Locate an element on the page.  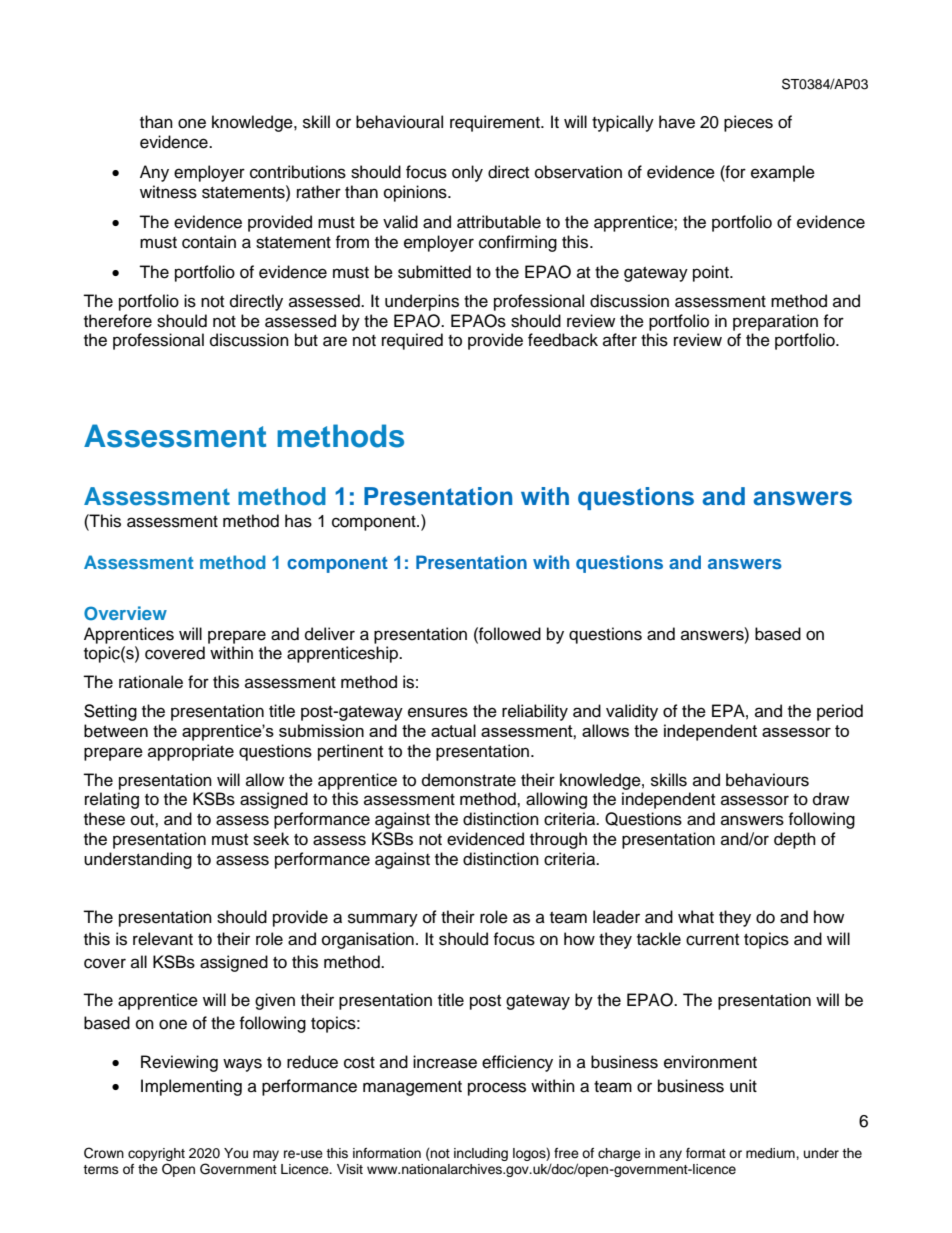
summary is located at coordinates (383, 920).
